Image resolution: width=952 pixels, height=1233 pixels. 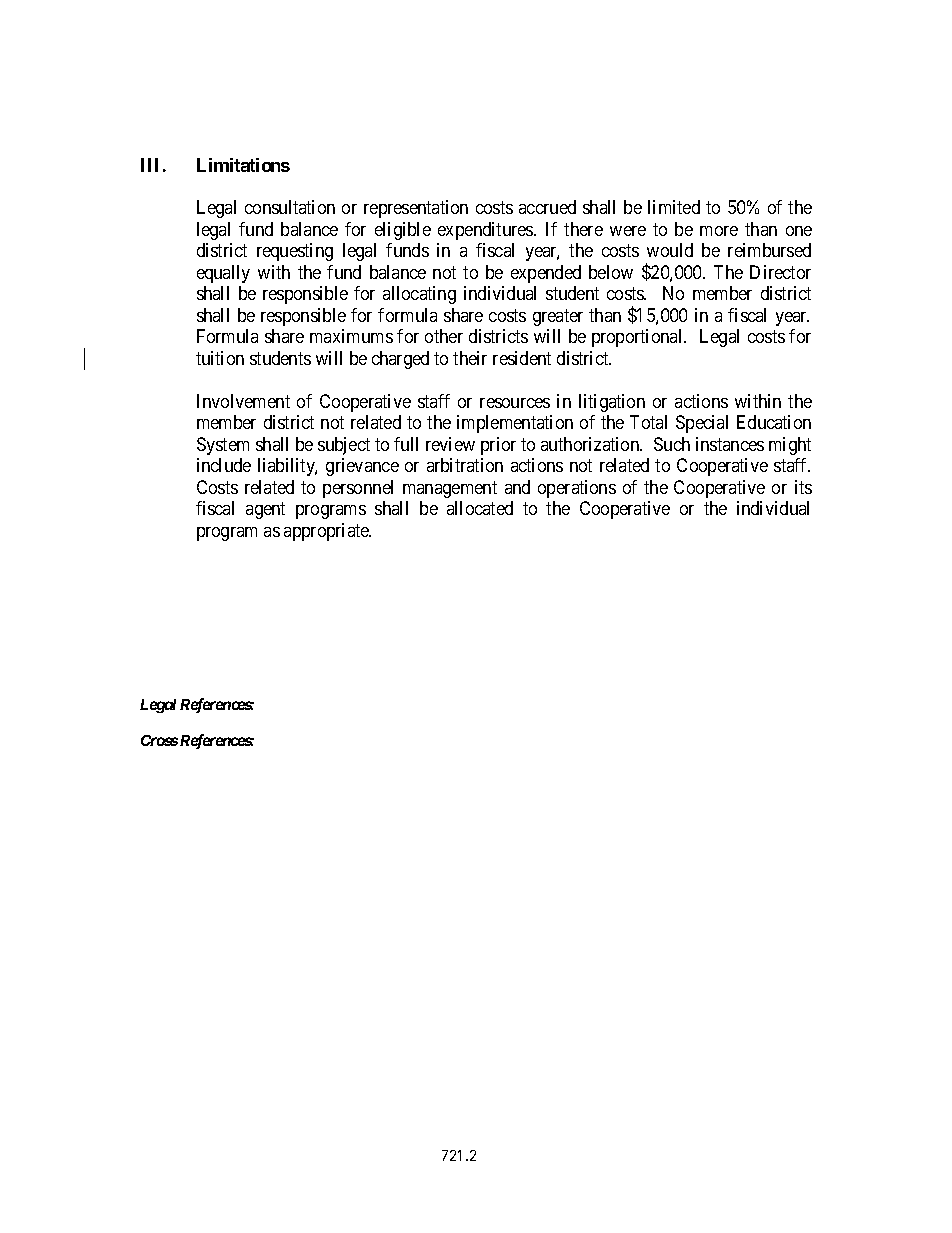 What do you see at coordinates (265, 510) in the screenshot?
I see `agent` at bounding box center [265, 510].
